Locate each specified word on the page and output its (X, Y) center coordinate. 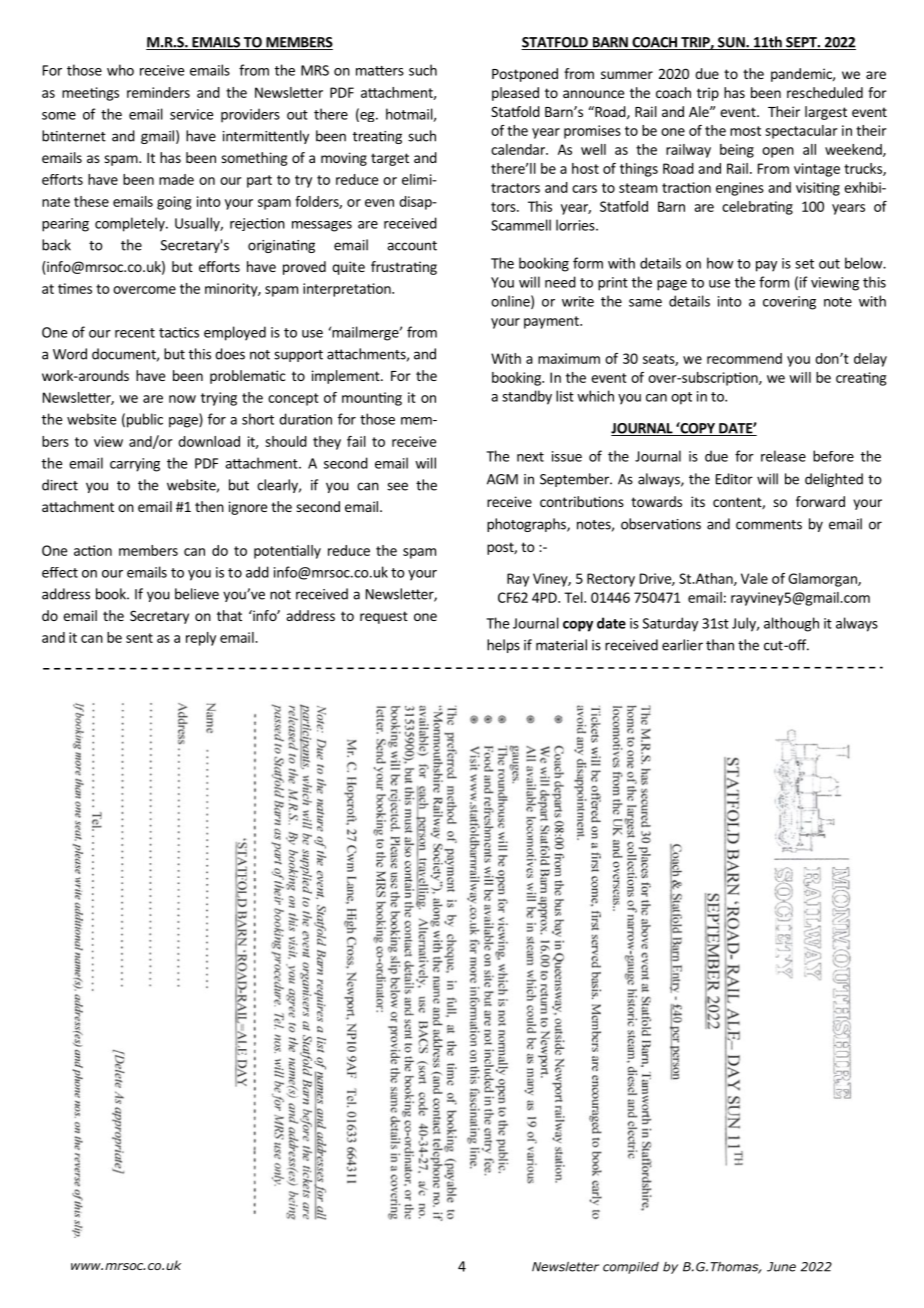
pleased (515, 94)
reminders (158, 92)
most (745, 131)
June (781, 1267)
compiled (631, 1268)
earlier (682, 645)
